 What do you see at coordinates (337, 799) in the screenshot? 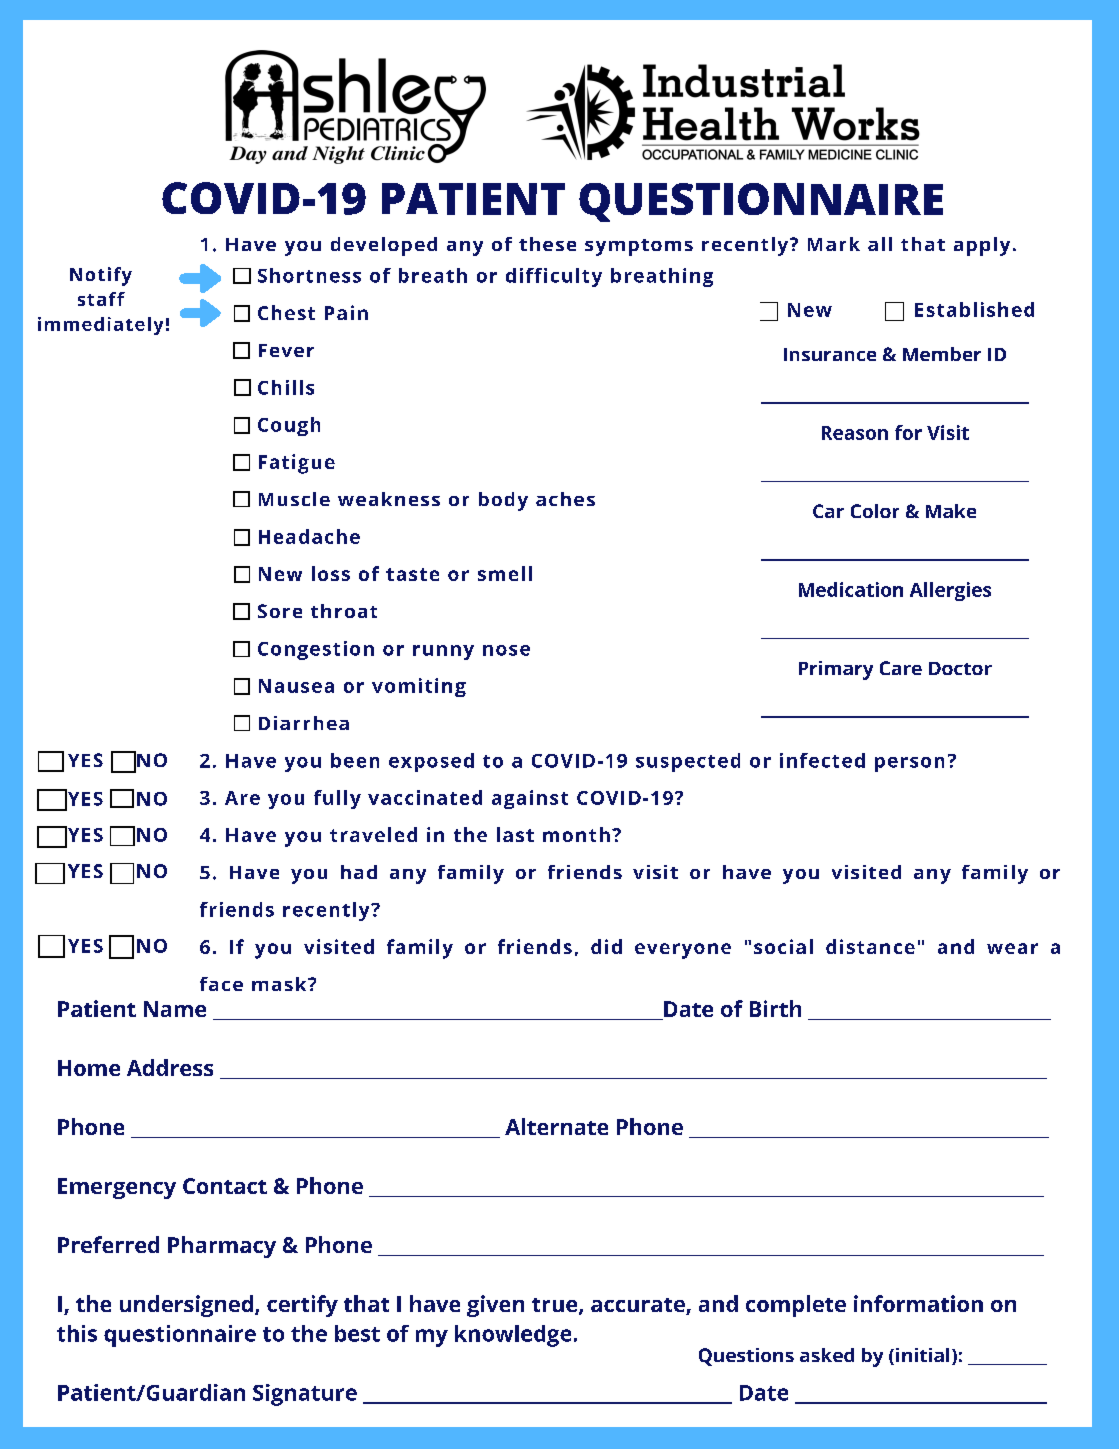
I see `fully` at bounding box center [337, 799].
